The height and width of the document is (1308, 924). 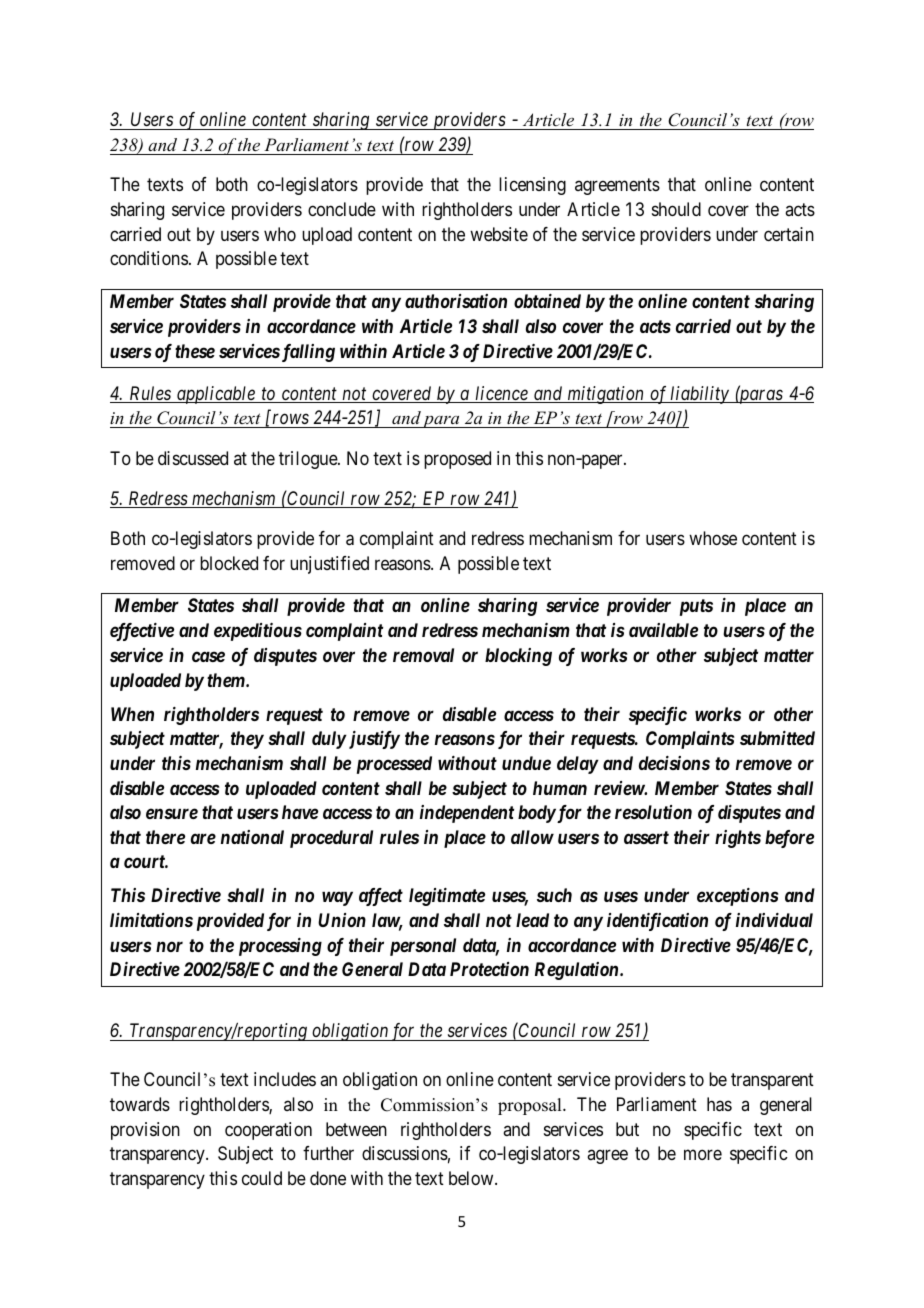 What do you see at coordinates (268, 1131) in the document?
I see `cooperation` at bounding box center [268, 1131].
